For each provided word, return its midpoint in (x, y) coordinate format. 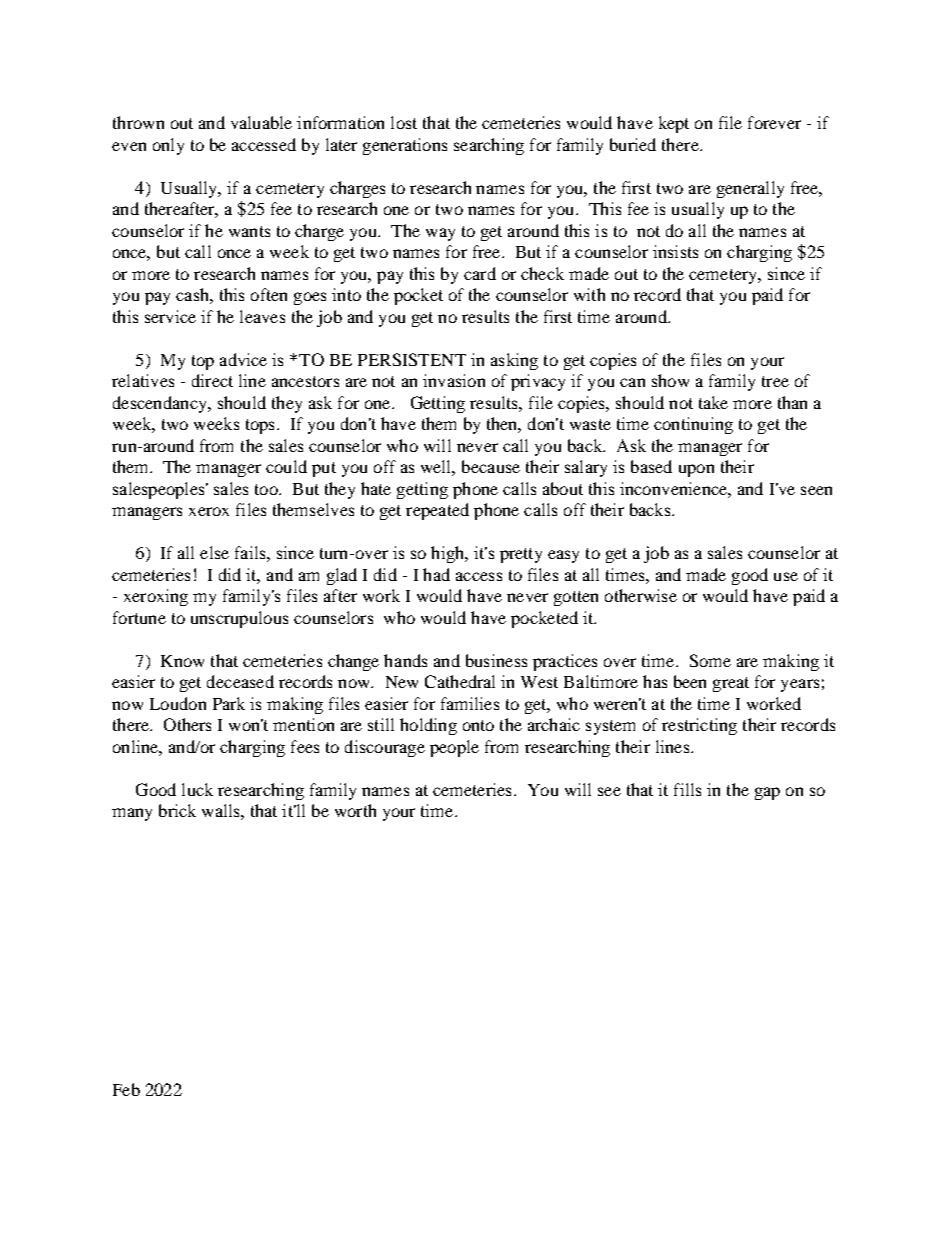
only (168, 146)
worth (355, 810)
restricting (699, 726)
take (713, 402)
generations (405, 146)
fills (687, 789)
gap (767, 793)
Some (710, 660)
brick (177, 810)
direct (212, 380)
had (436, 574)
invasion (454, 380)
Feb (126, 1089)
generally (750, 189)
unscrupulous (239, 619)
